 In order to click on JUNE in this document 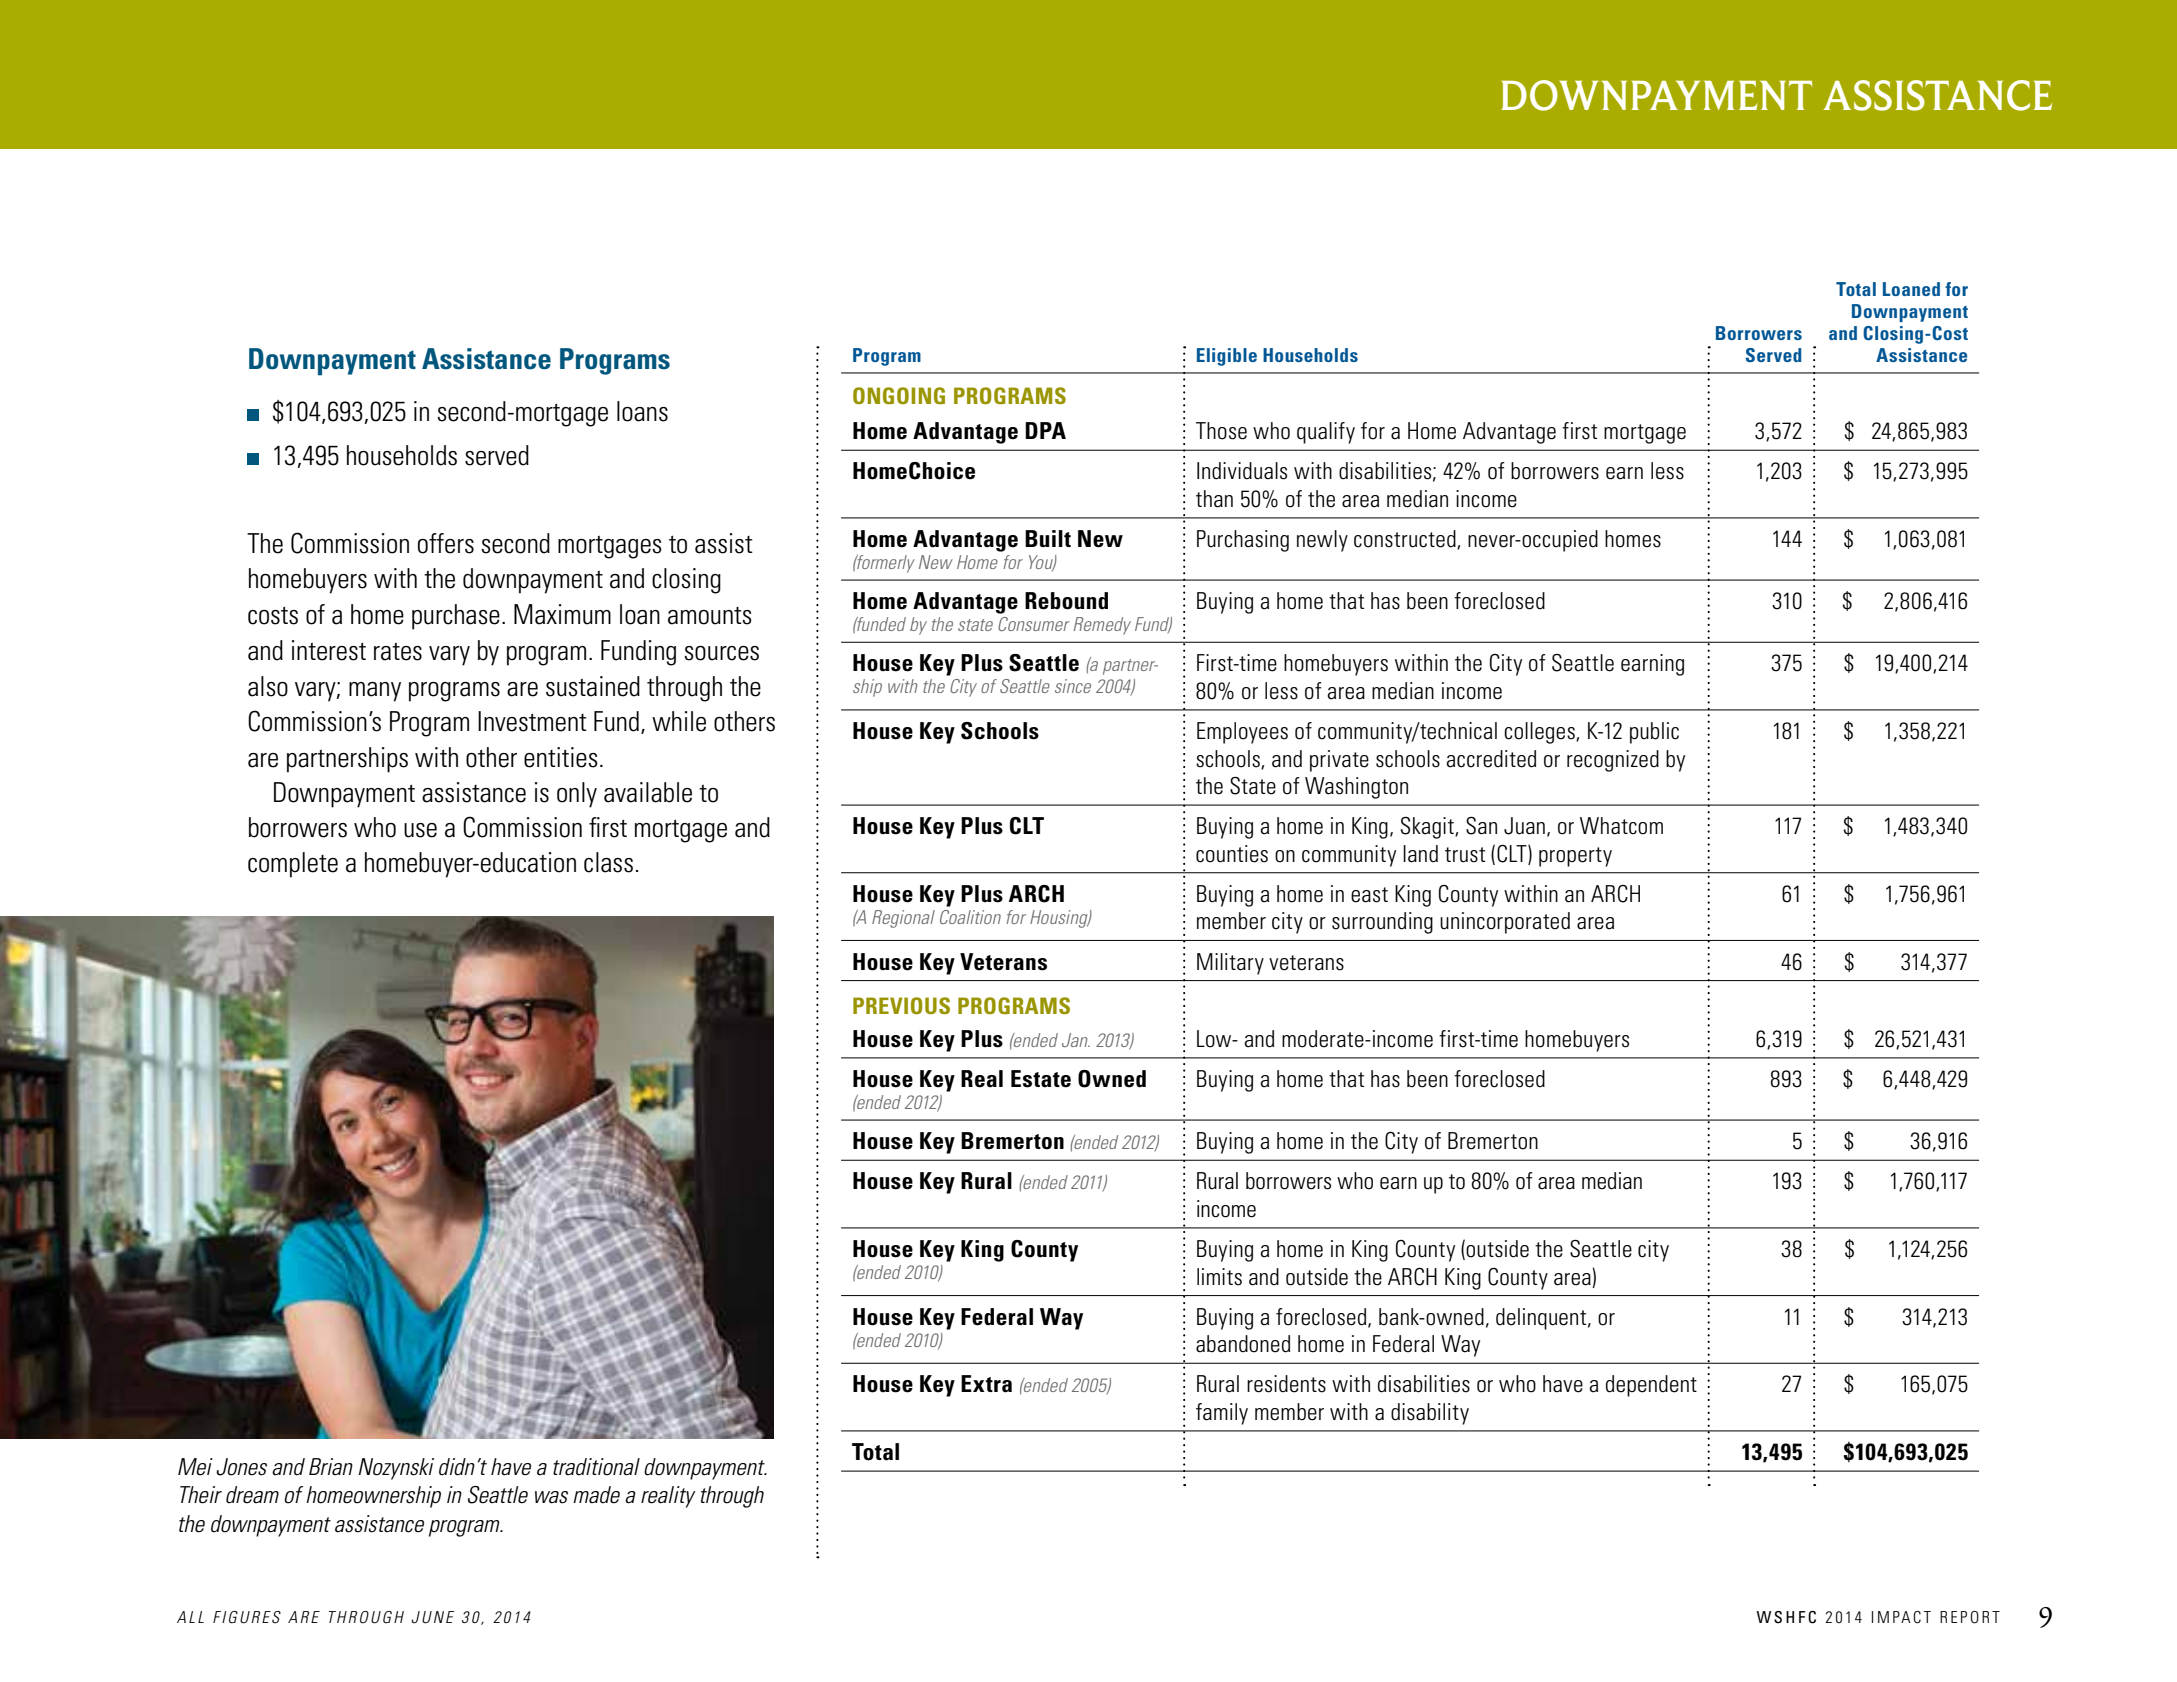, I will do `click(432, 1617)`.
